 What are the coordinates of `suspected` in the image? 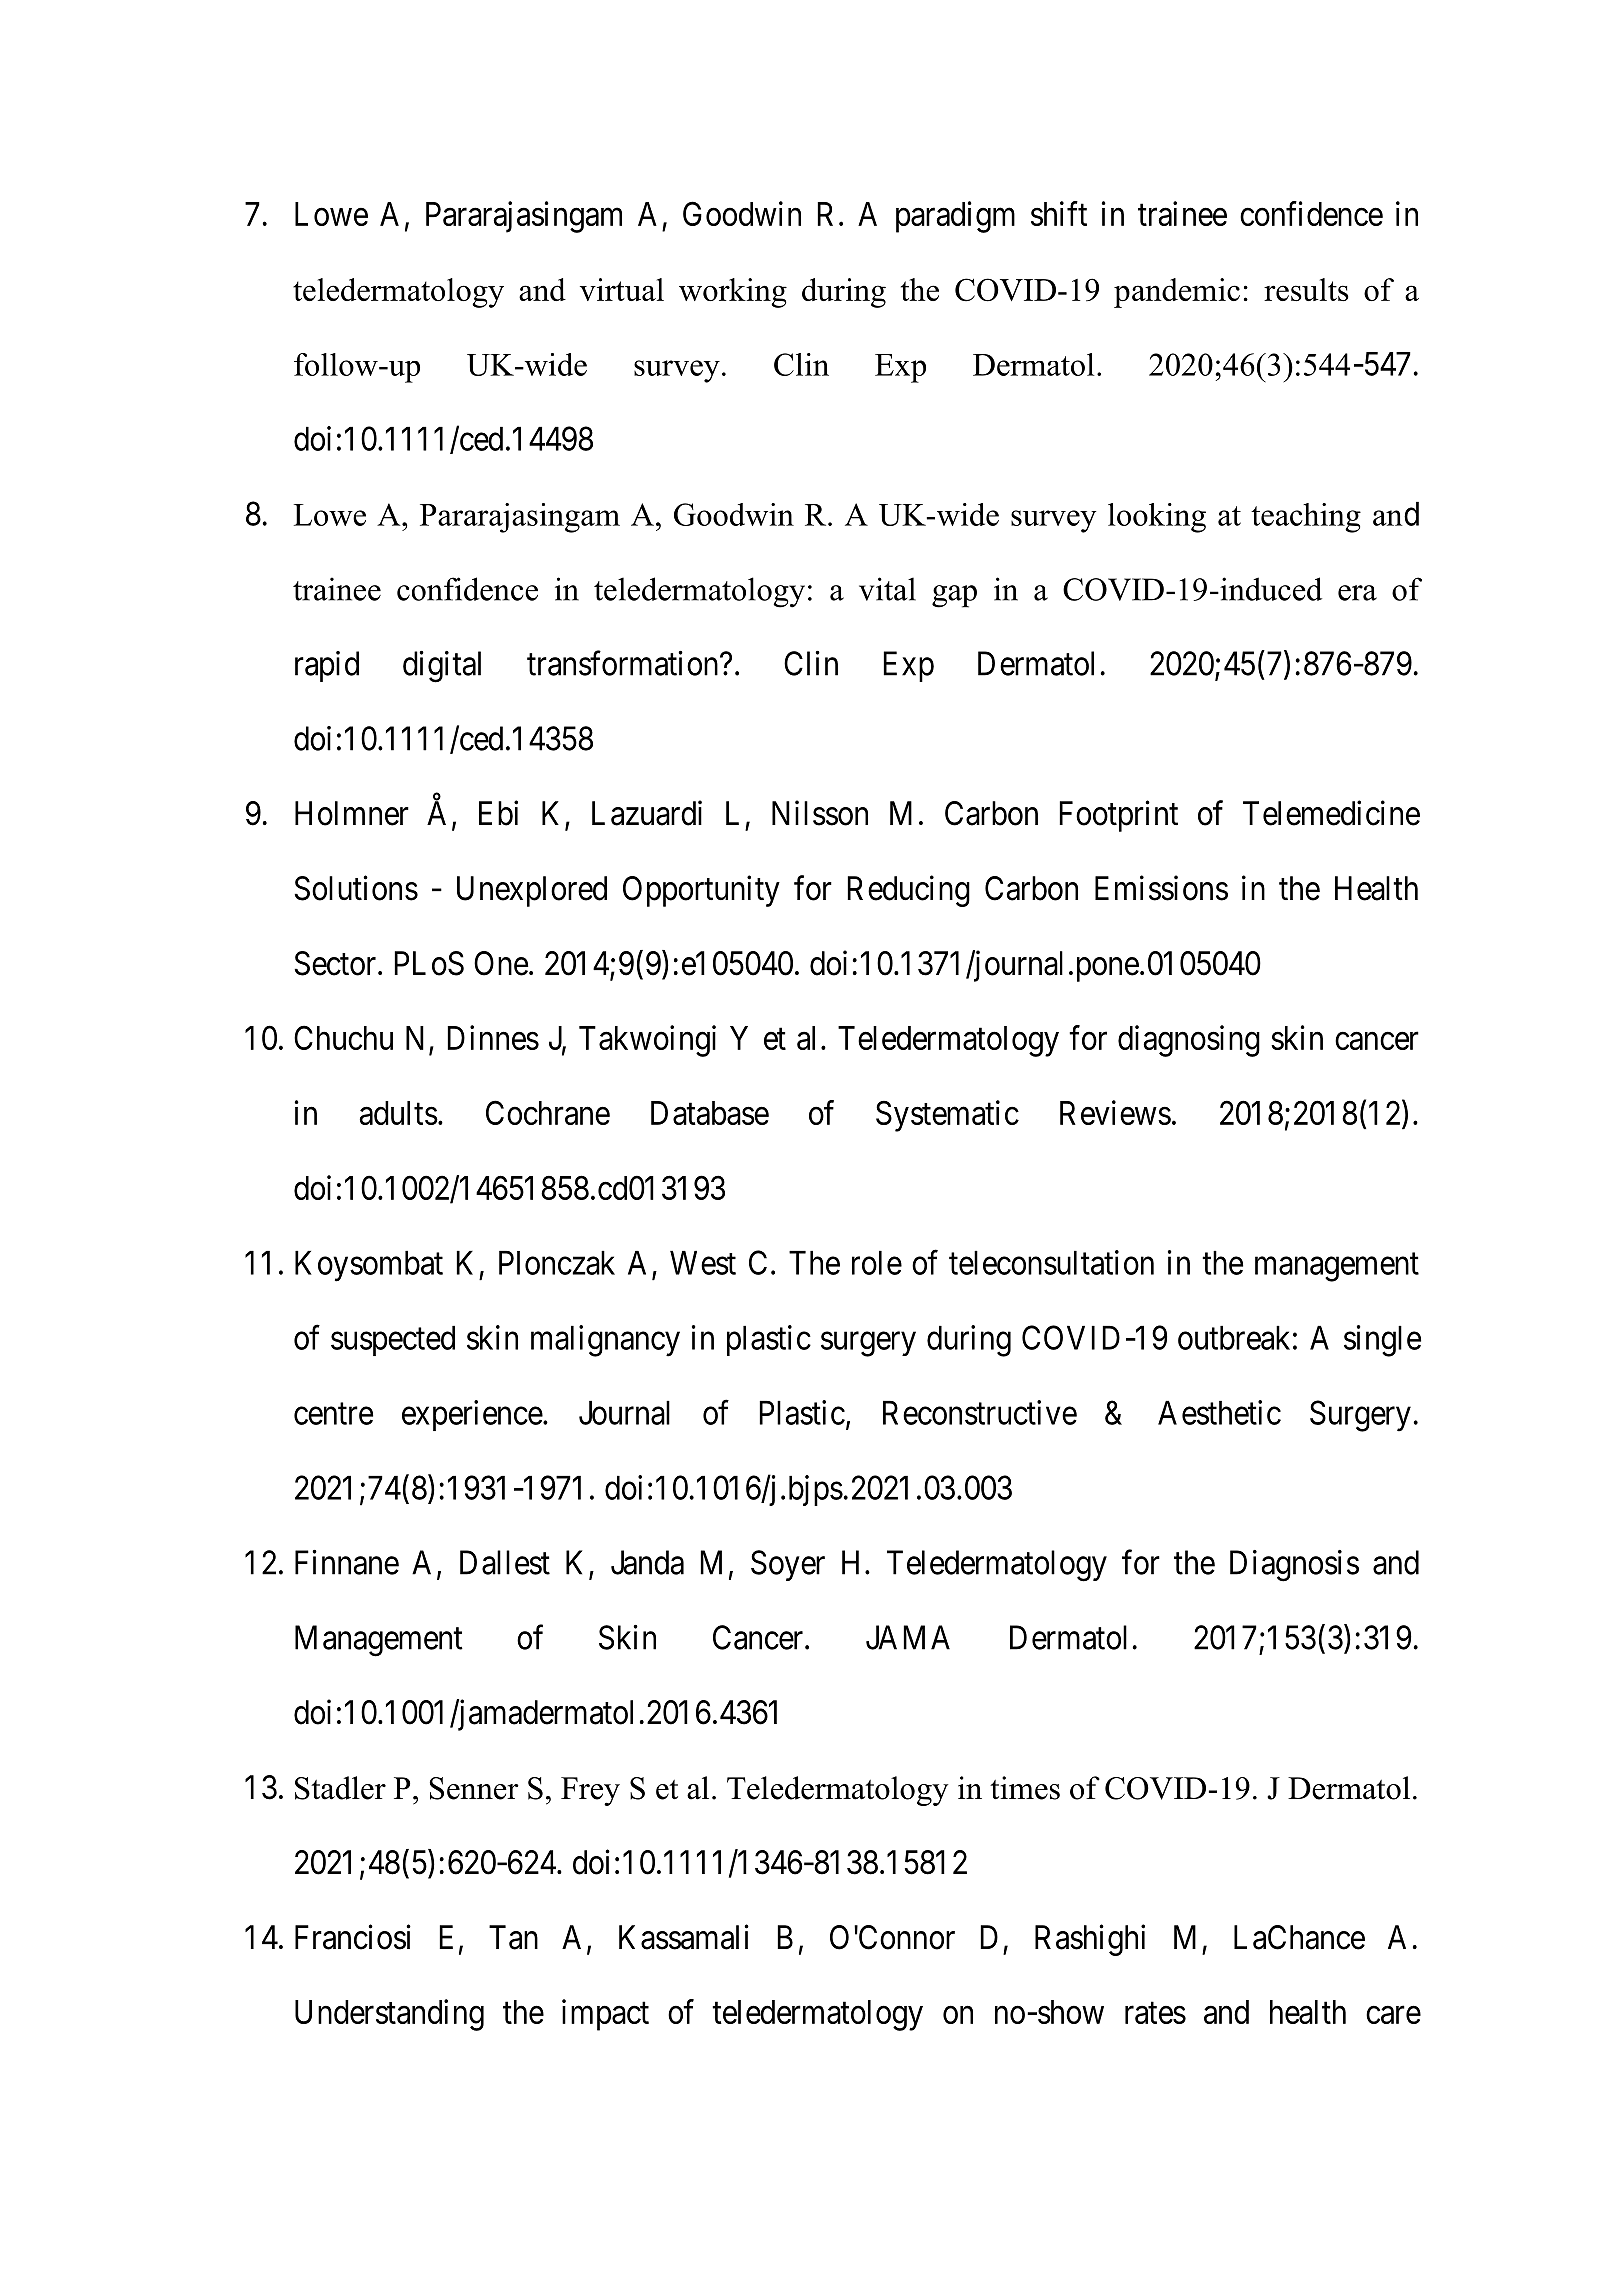 It's located at (393, 1341).
